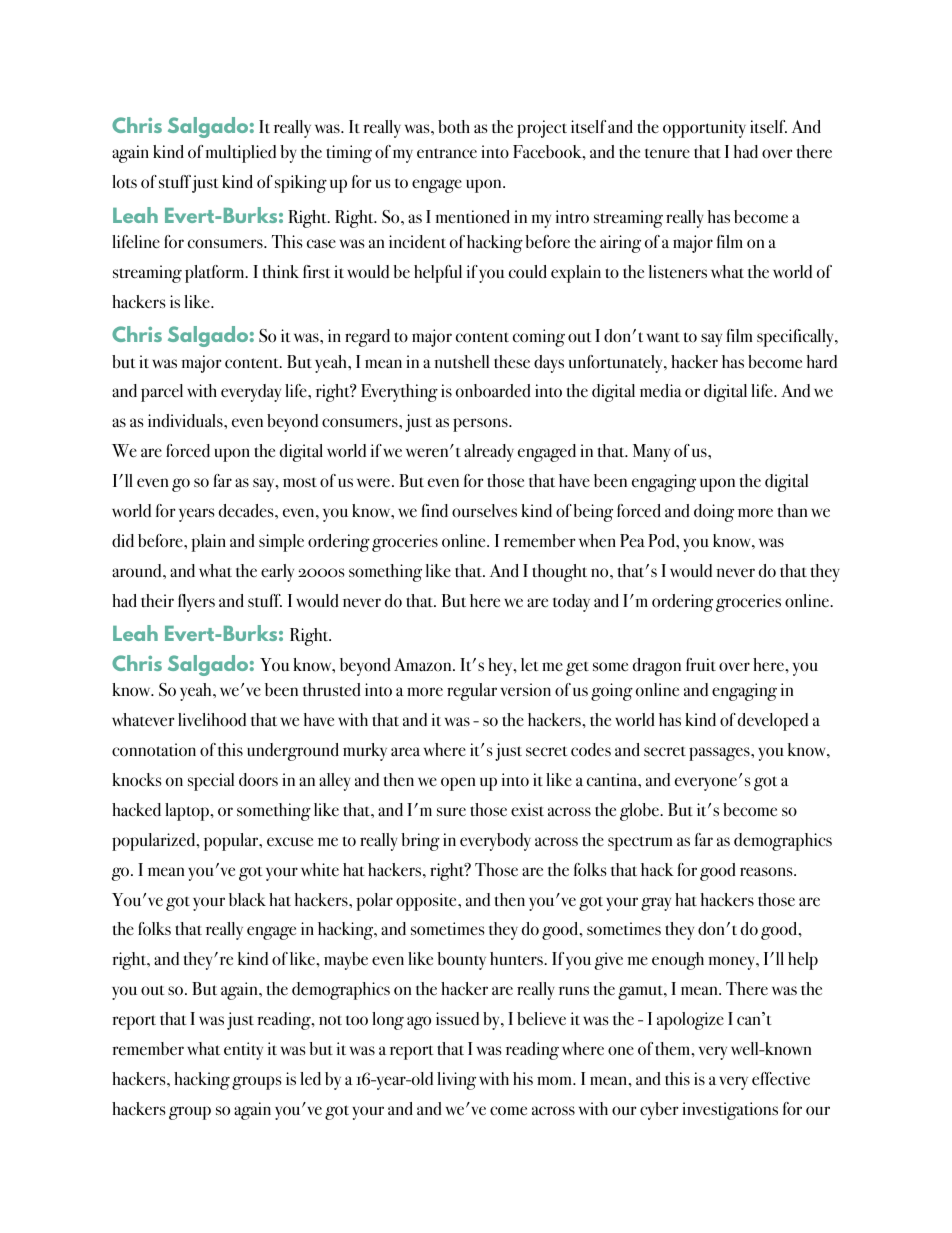  I want to click on opportunity, so click(704, 129).
